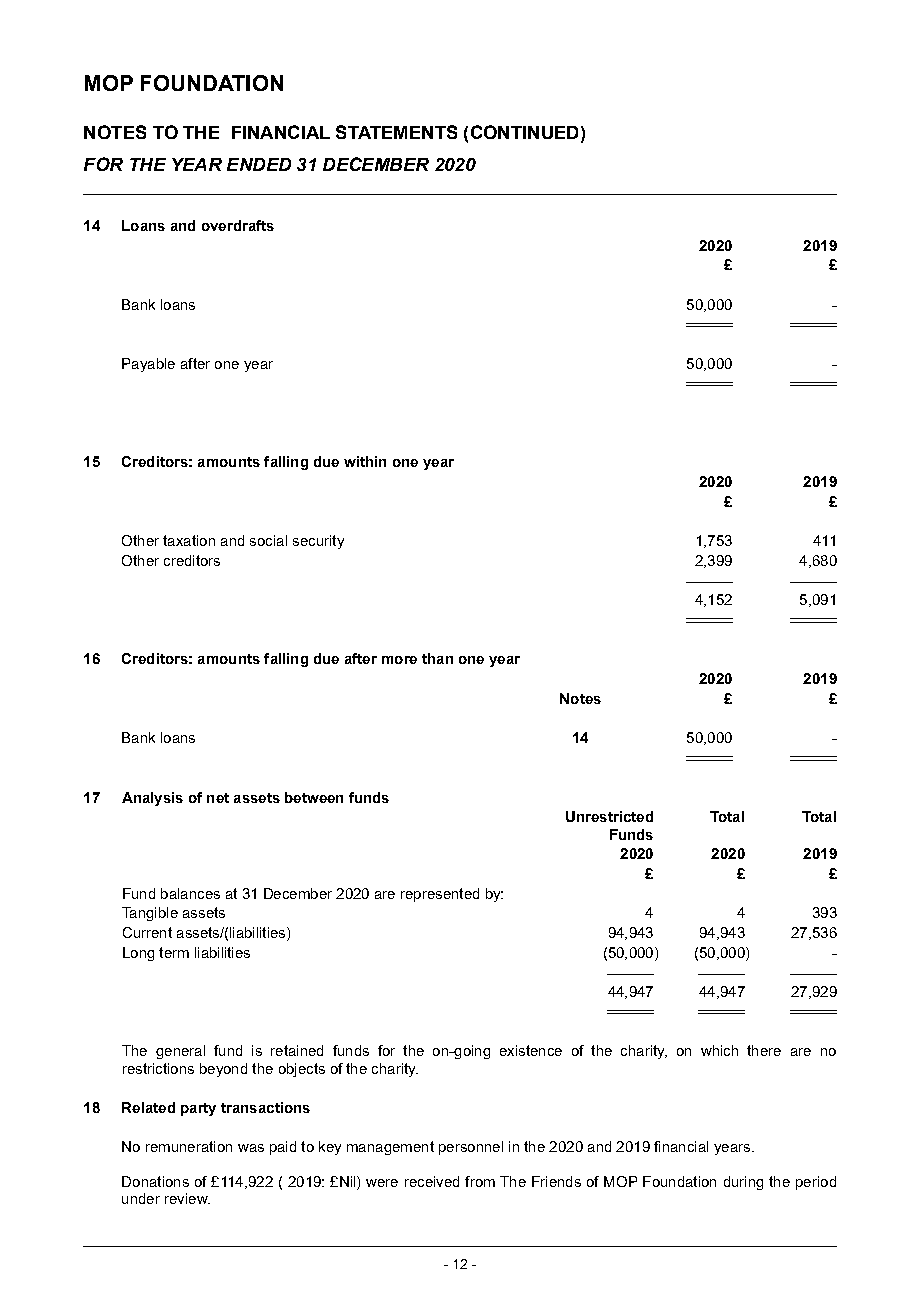 This page has height=1303, width=924. What do you see at coordinates (190, 893) in the page?
I see `balances` at bounding box center [190, 893].
